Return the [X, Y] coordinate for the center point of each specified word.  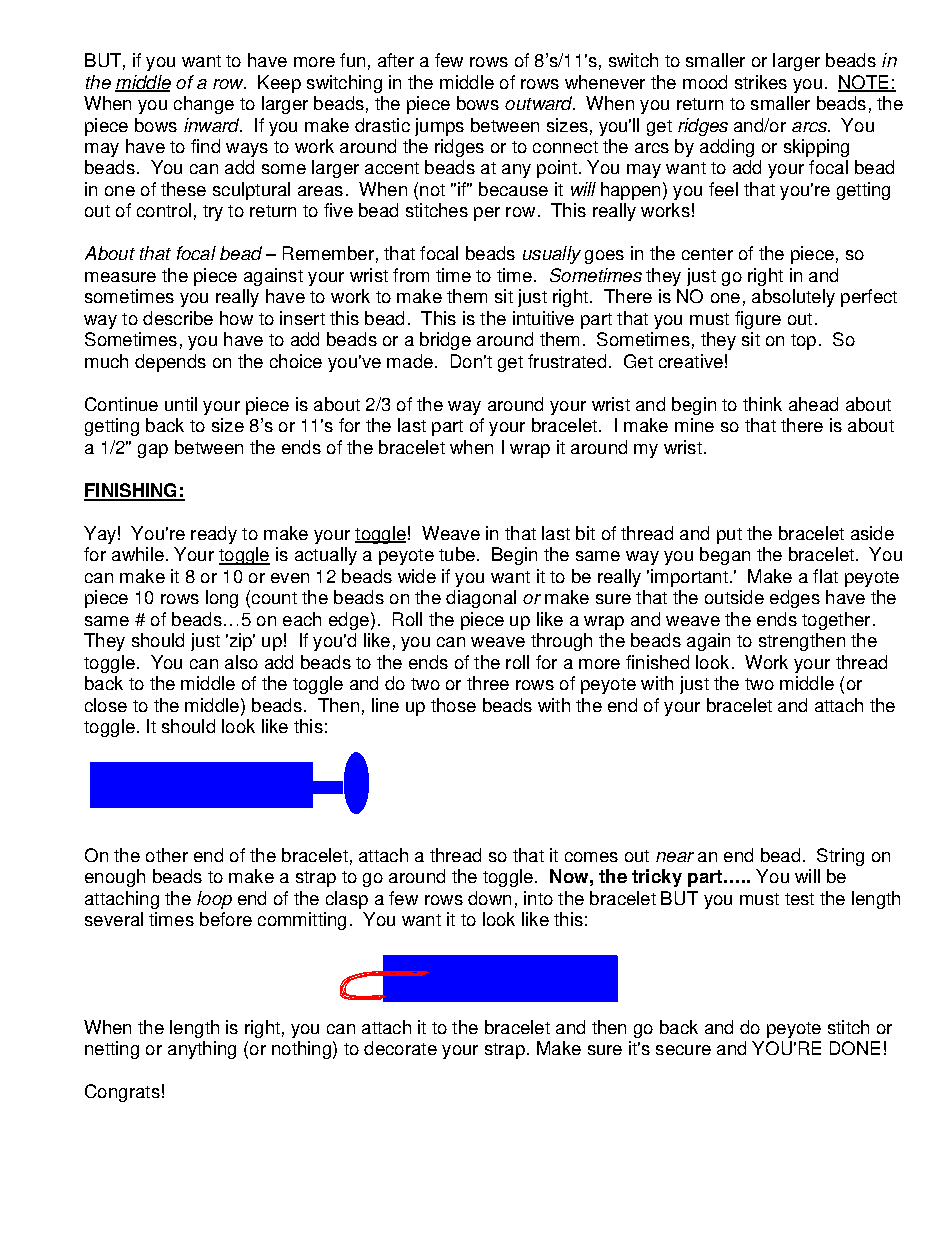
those [453, 705]
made [410, 361]
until [181, 404]
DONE [855, 1048]
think [762, 404]
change [204, 105]
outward [540, 103]
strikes [761, 82]
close [106, 705]
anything [202, 1050]
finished [657, 662]
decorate [400, 1048]
